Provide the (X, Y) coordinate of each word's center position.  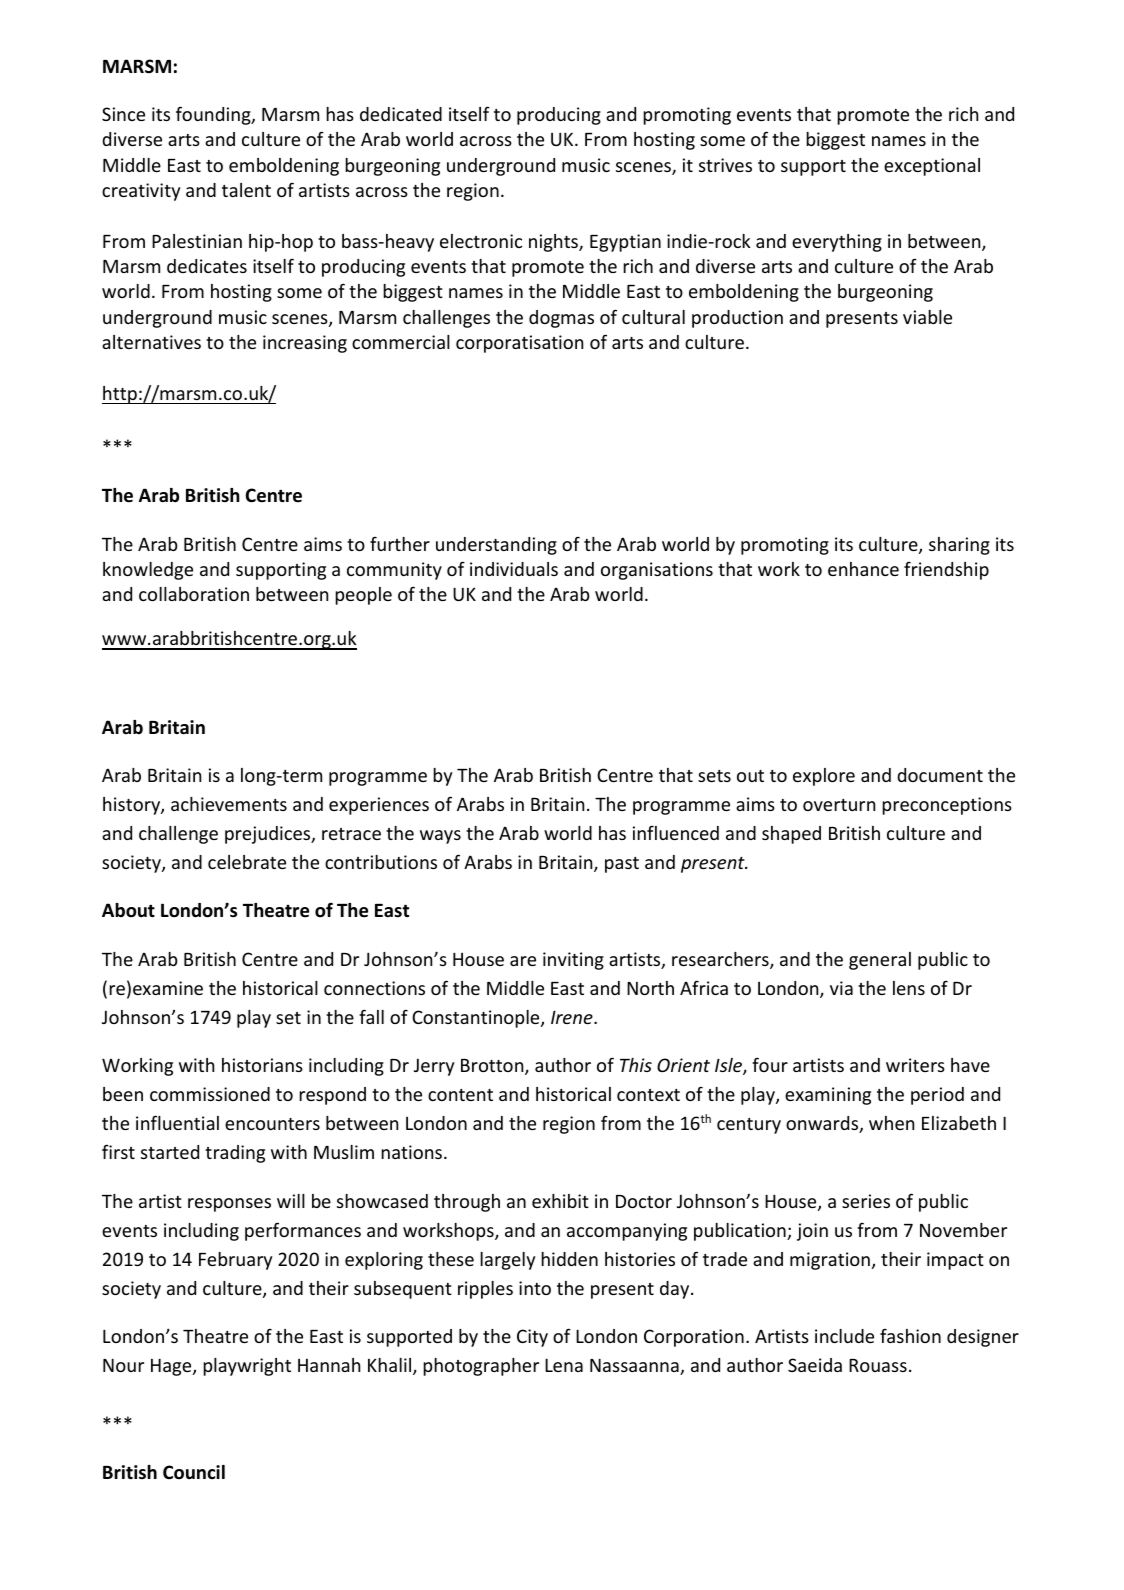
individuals (514, 569)
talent (246, 190)
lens (909, 988)
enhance (863, 569)
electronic (481, 241)
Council (194, 1472)
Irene (573, 1017)
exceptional (932, 167)
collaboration (194, 594)
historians (262, 1065)
